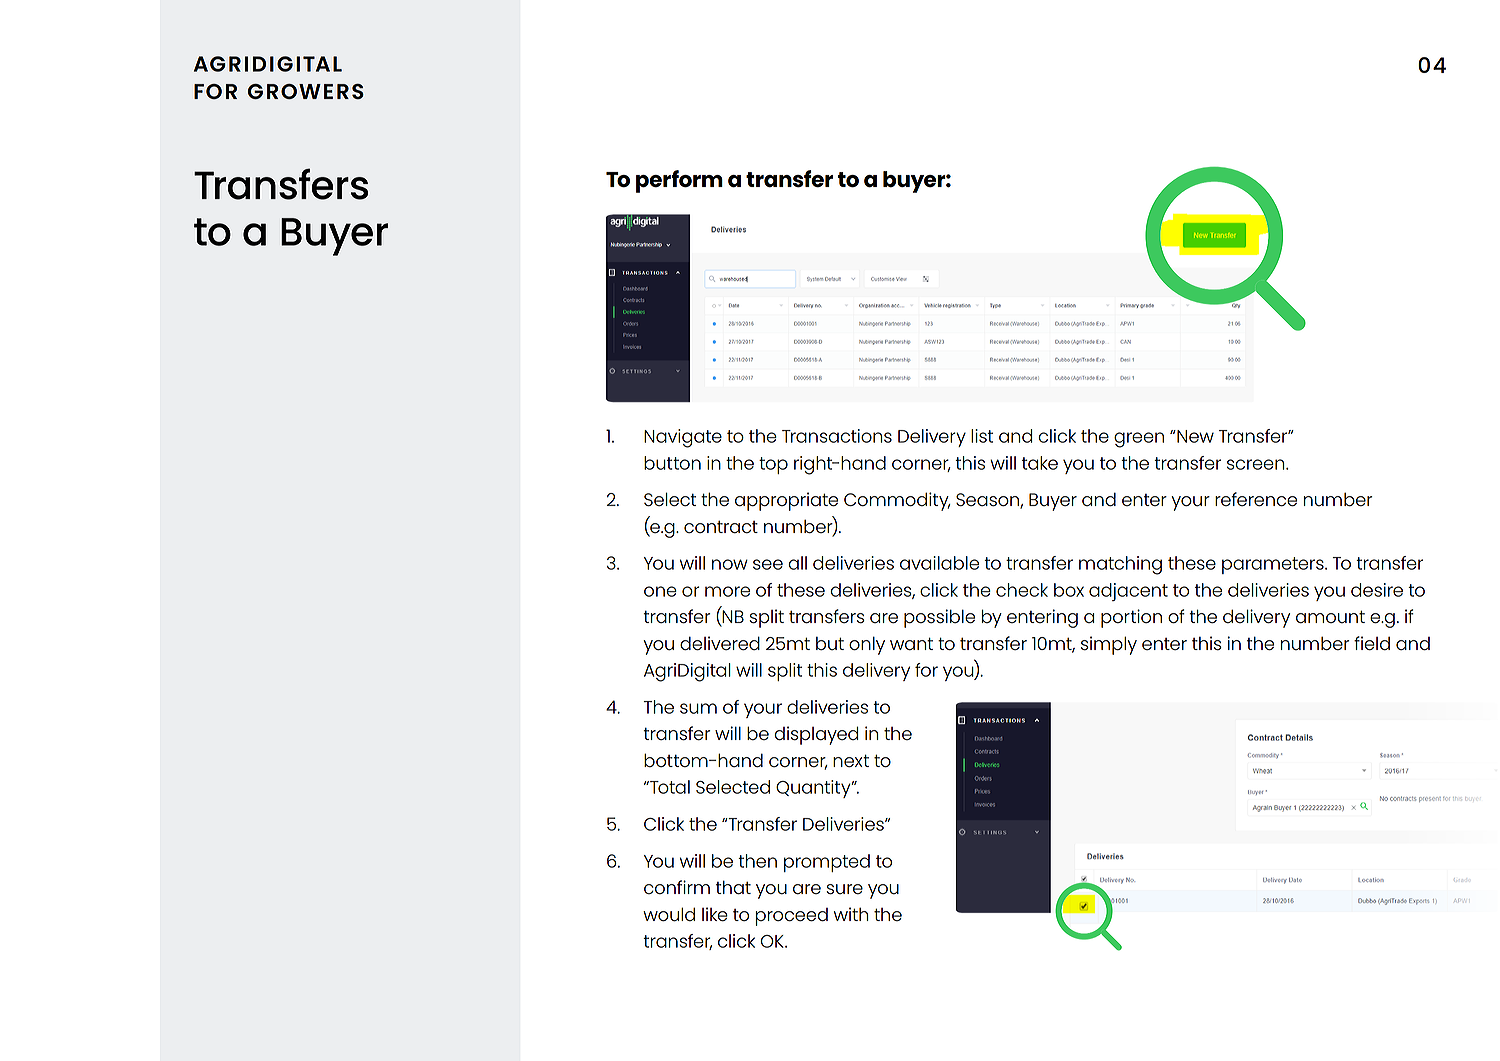  I want to click on contract, so click(721, 527).
